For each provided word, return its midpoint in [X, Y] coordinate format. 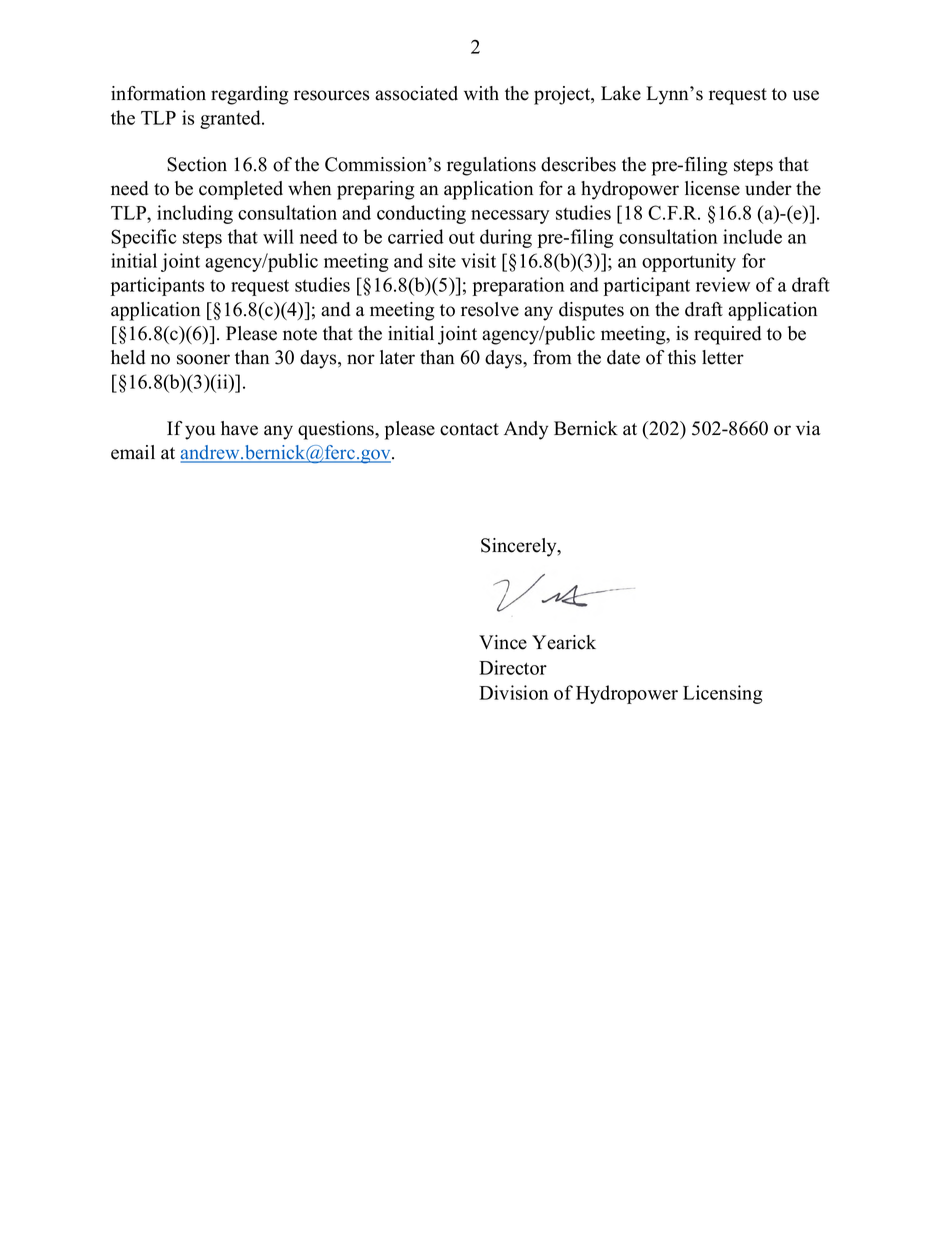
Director [513, 667]
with [481, 93]
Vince [503, 642]
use [806, 95]
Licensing [723, 694]
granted [231, 119]
